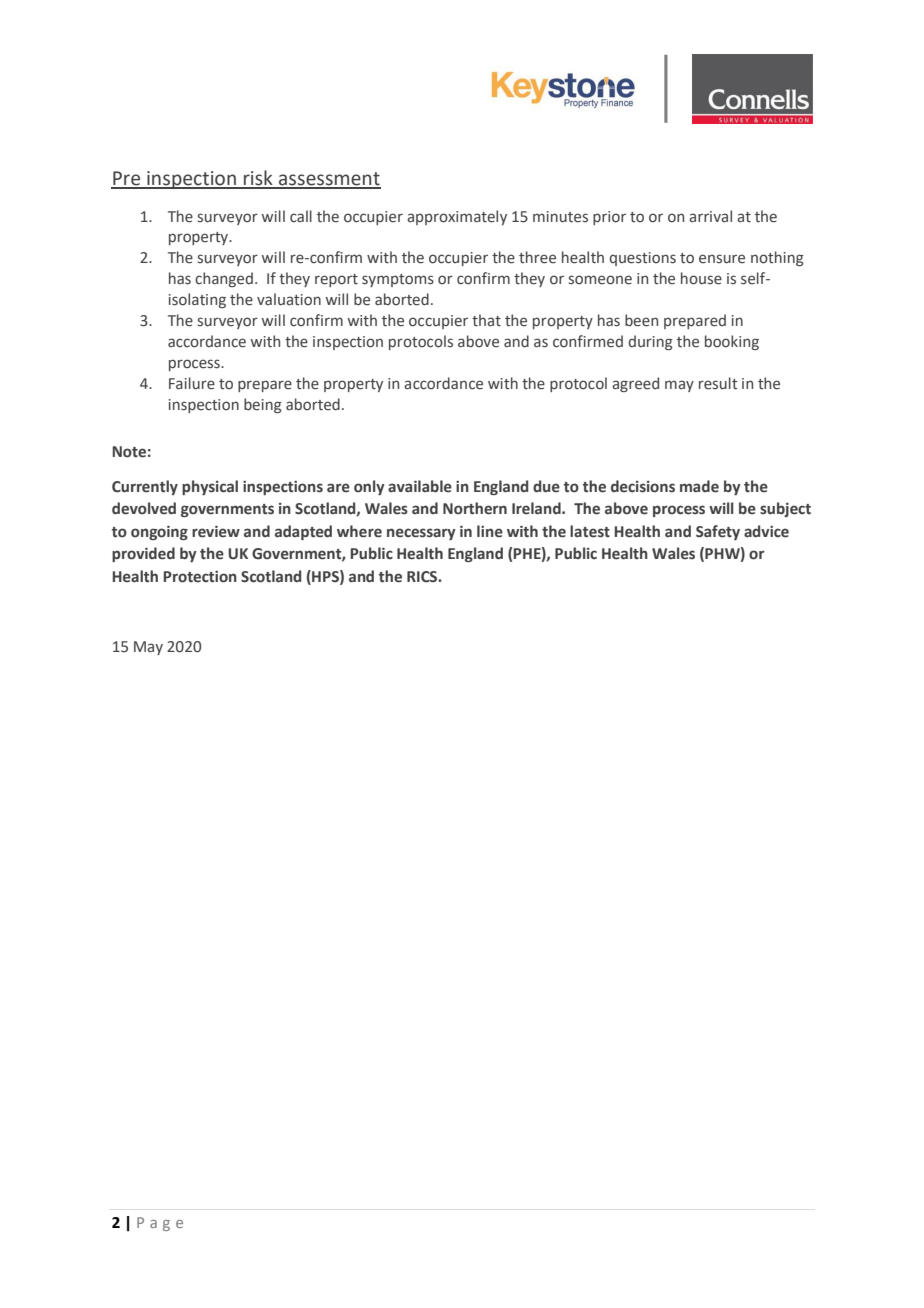 Image resolution: width=924 pixels, height=1308 pixels. I want to click on being, so click(263, 405).
